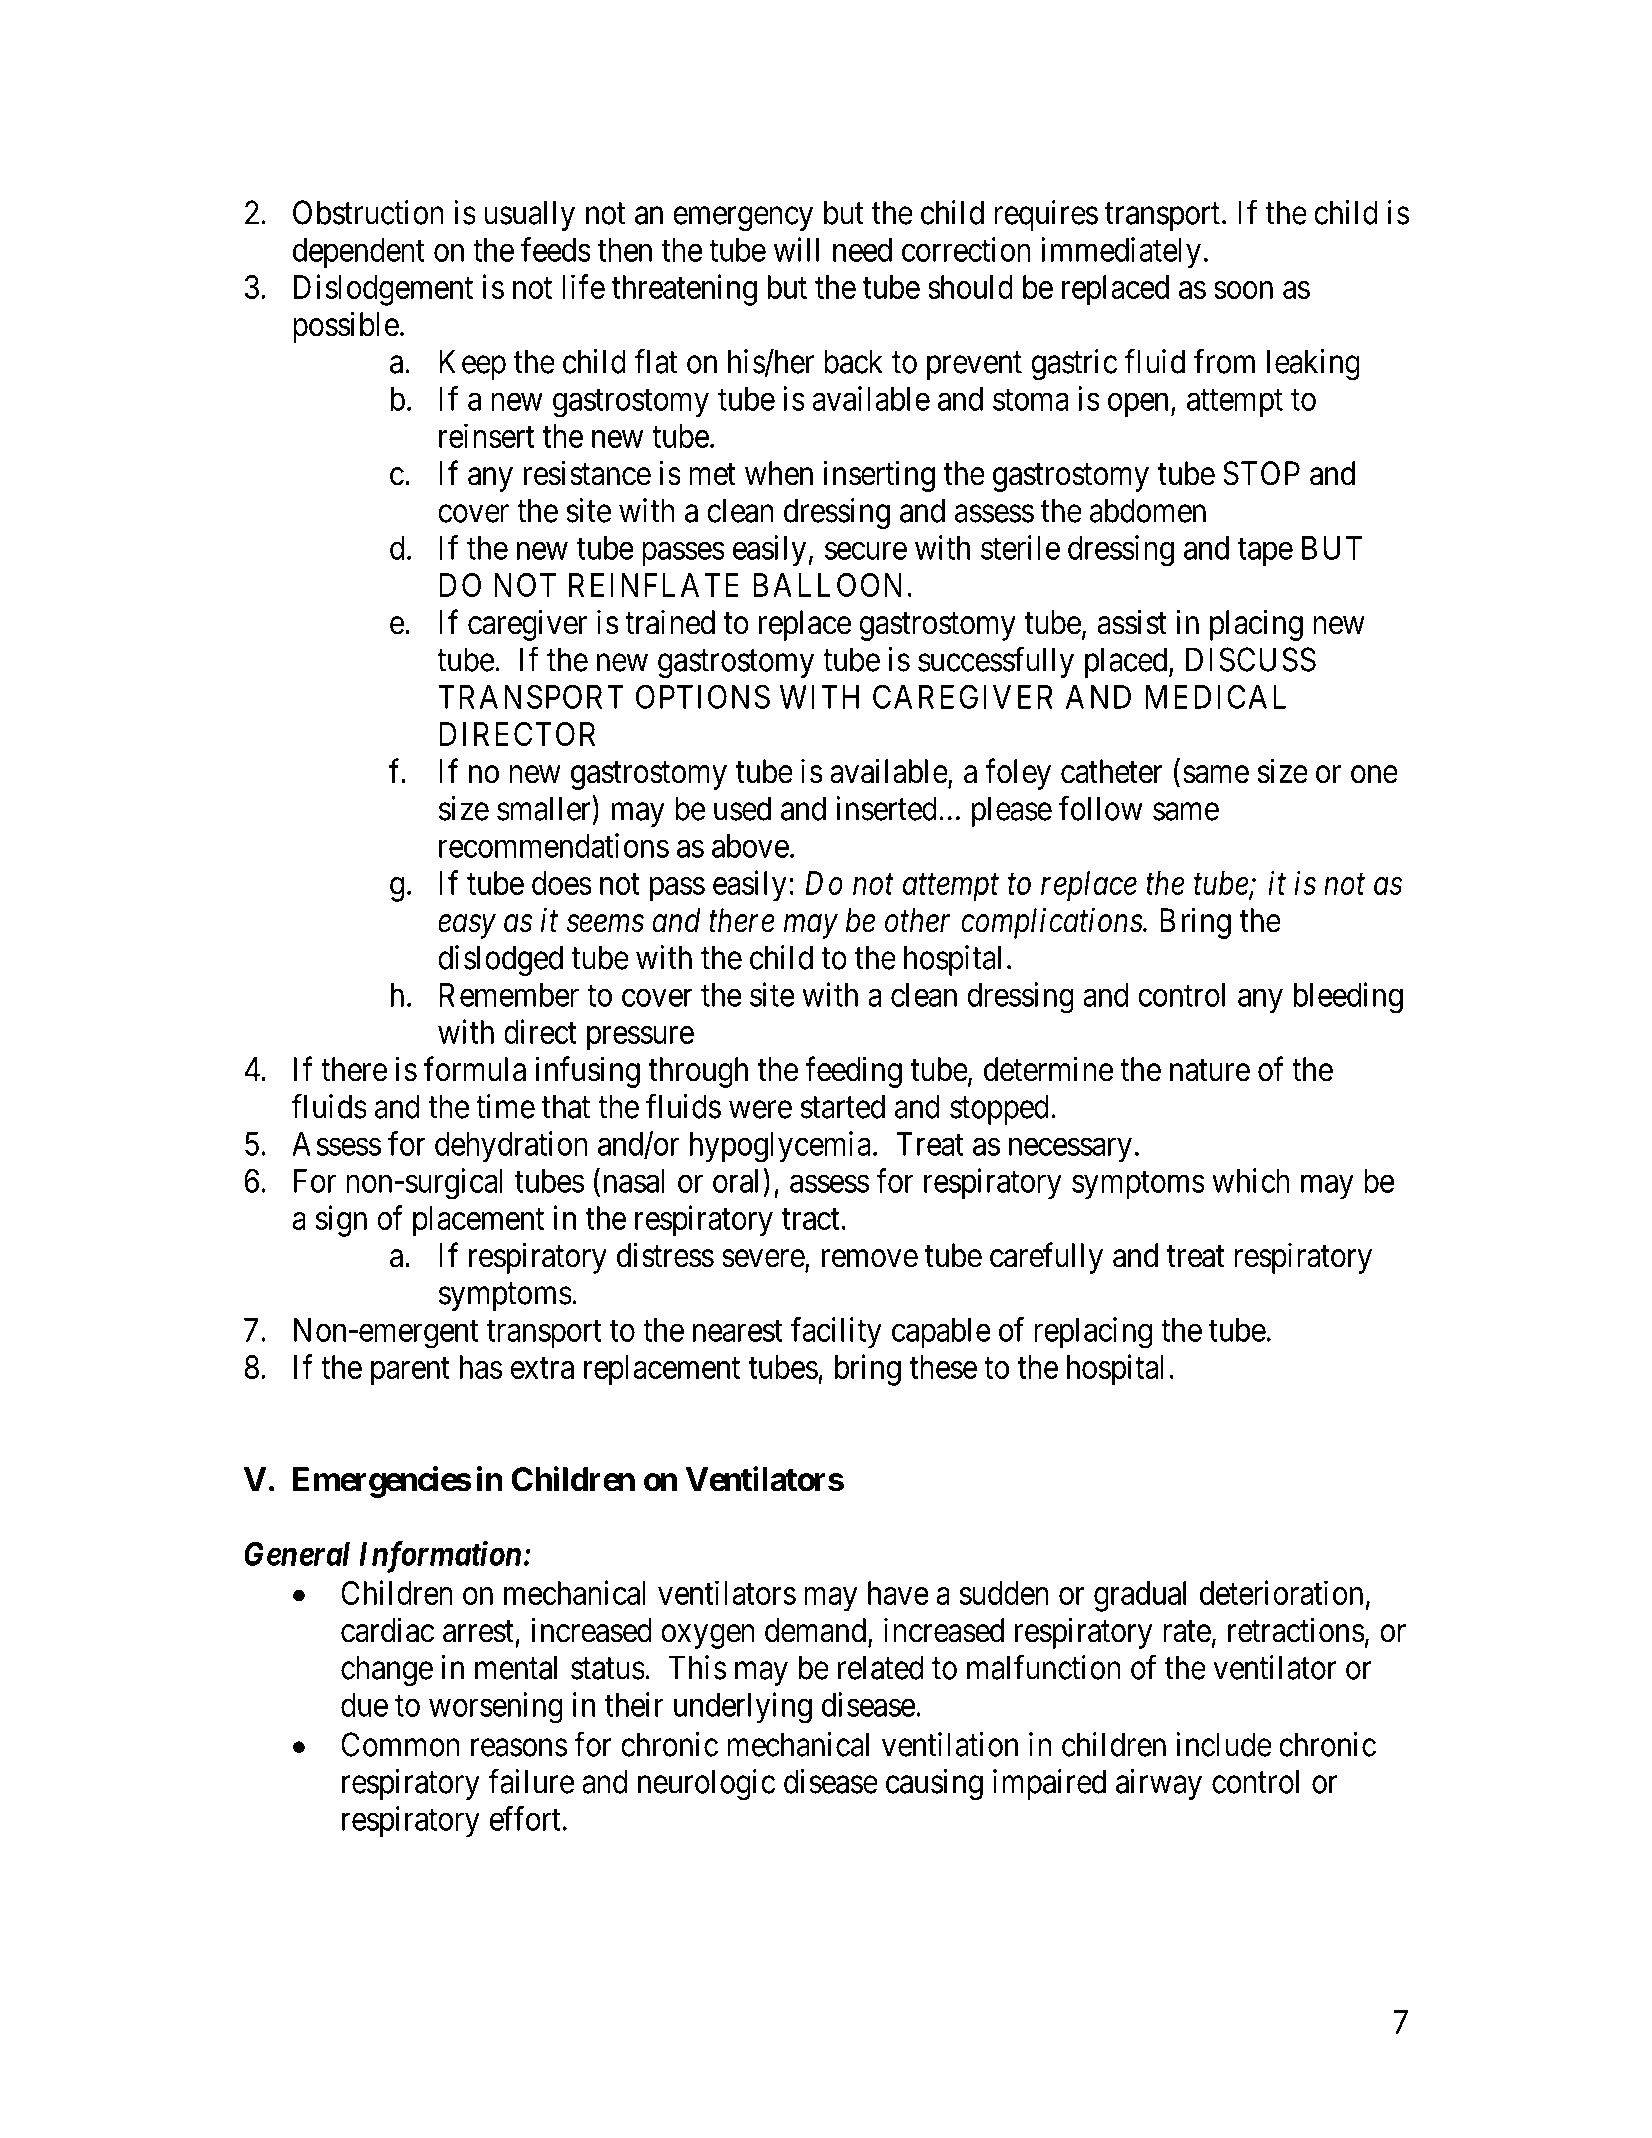 This page has width=1652, height=2138. Describe the element at coordinates (475, 1069) in the page. I see `formula` at that location.
